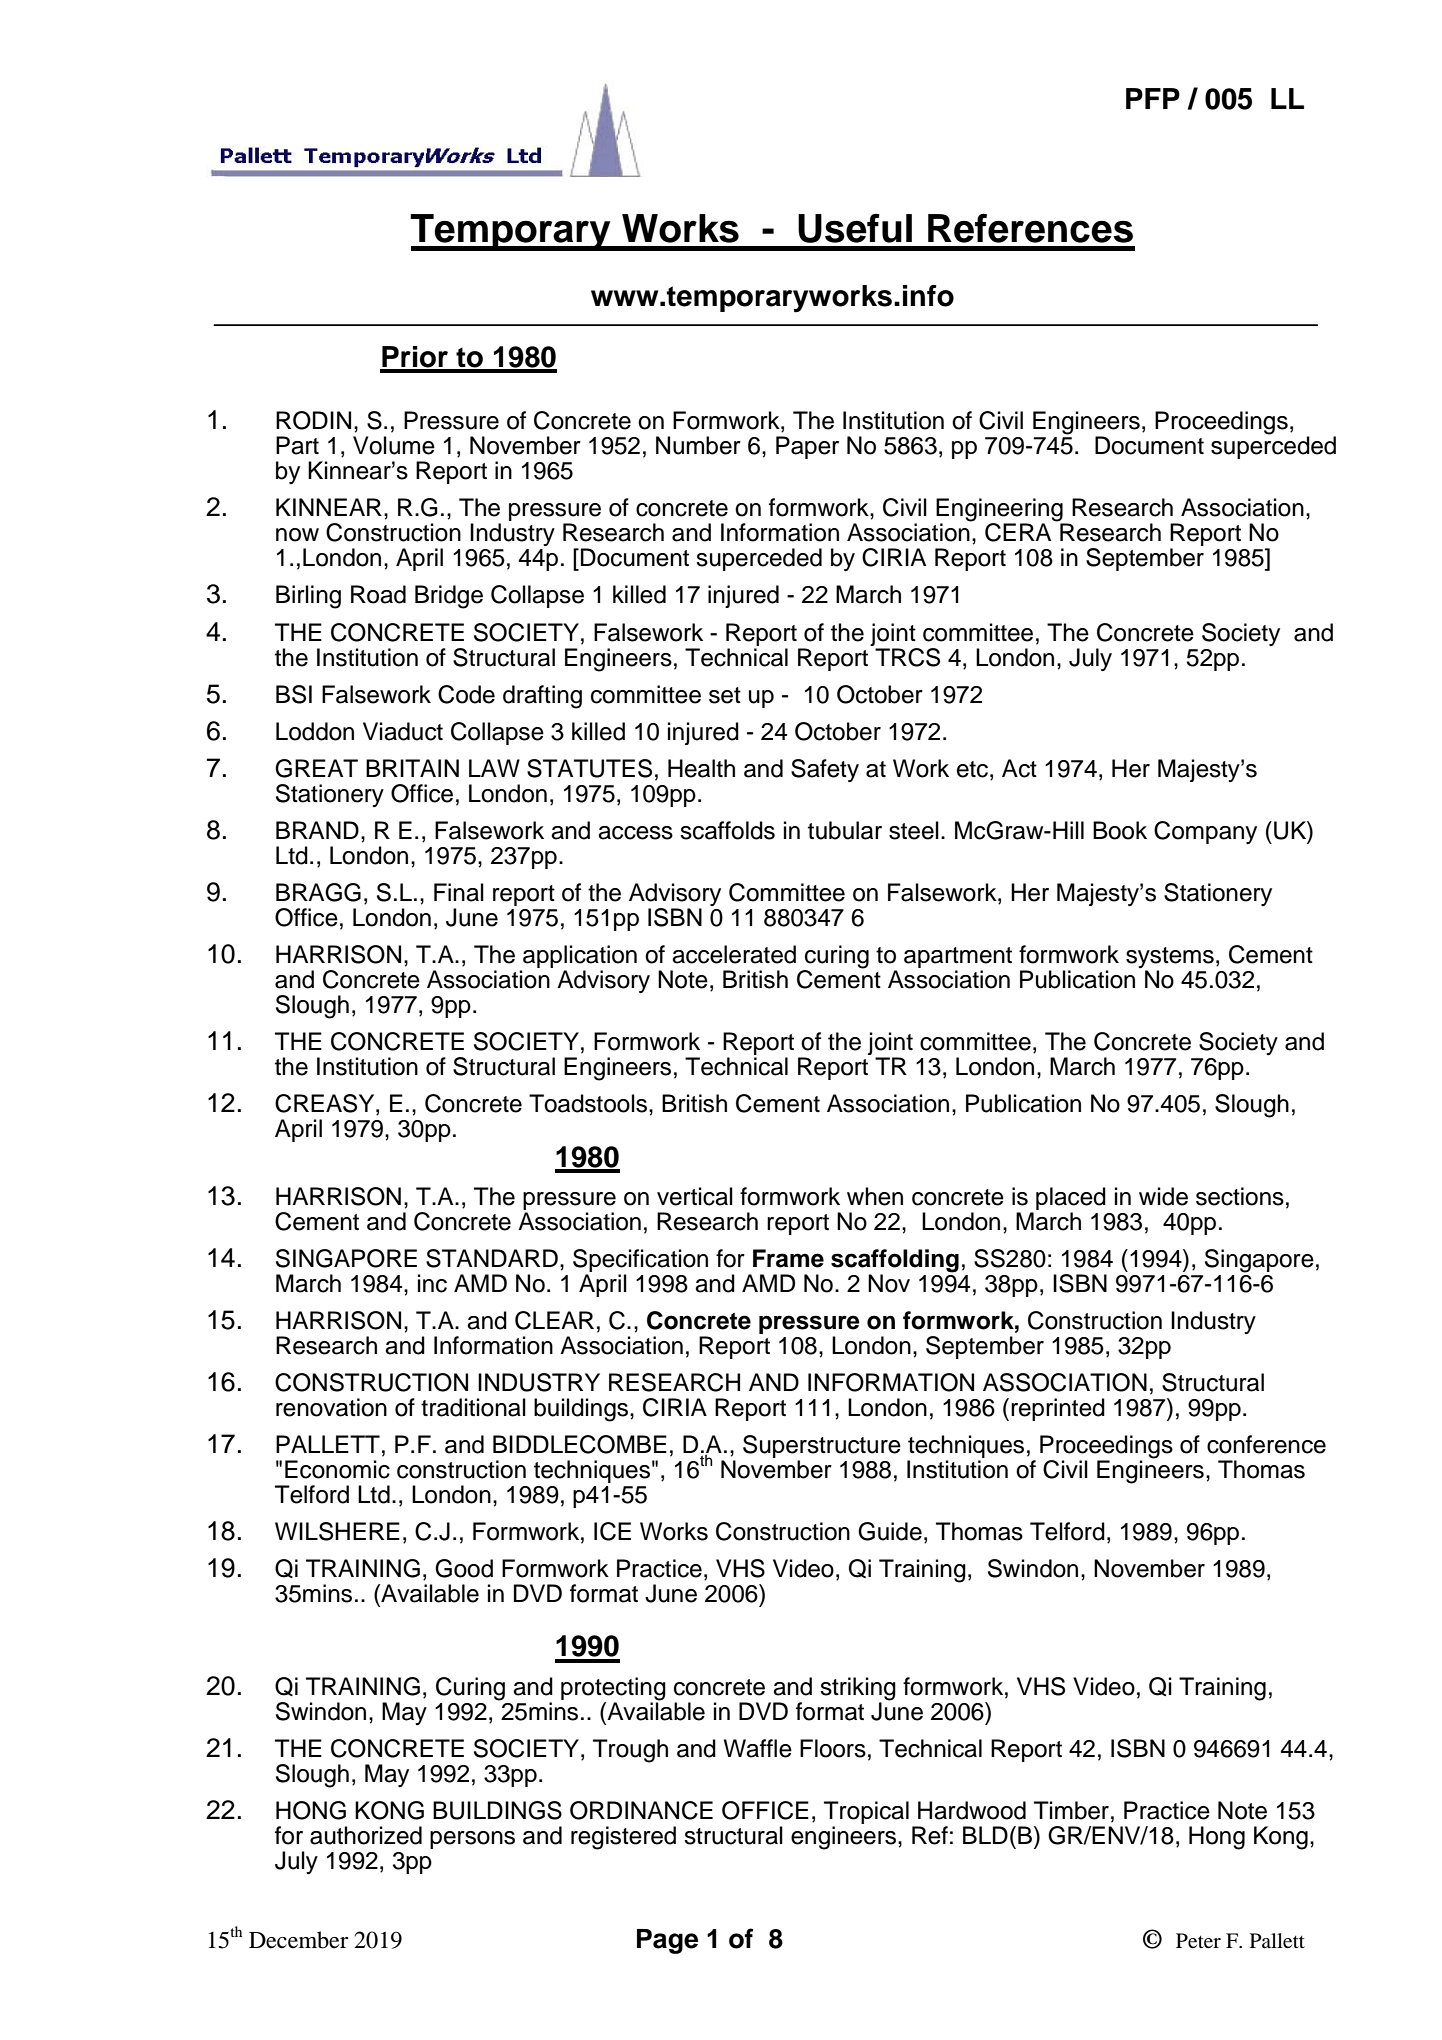 This screenshot has width=1442, height=2040. What do you see at coordinates (337, 1469) in the screenshot?
I see `Economic` at bounding box center [337, 1469].
